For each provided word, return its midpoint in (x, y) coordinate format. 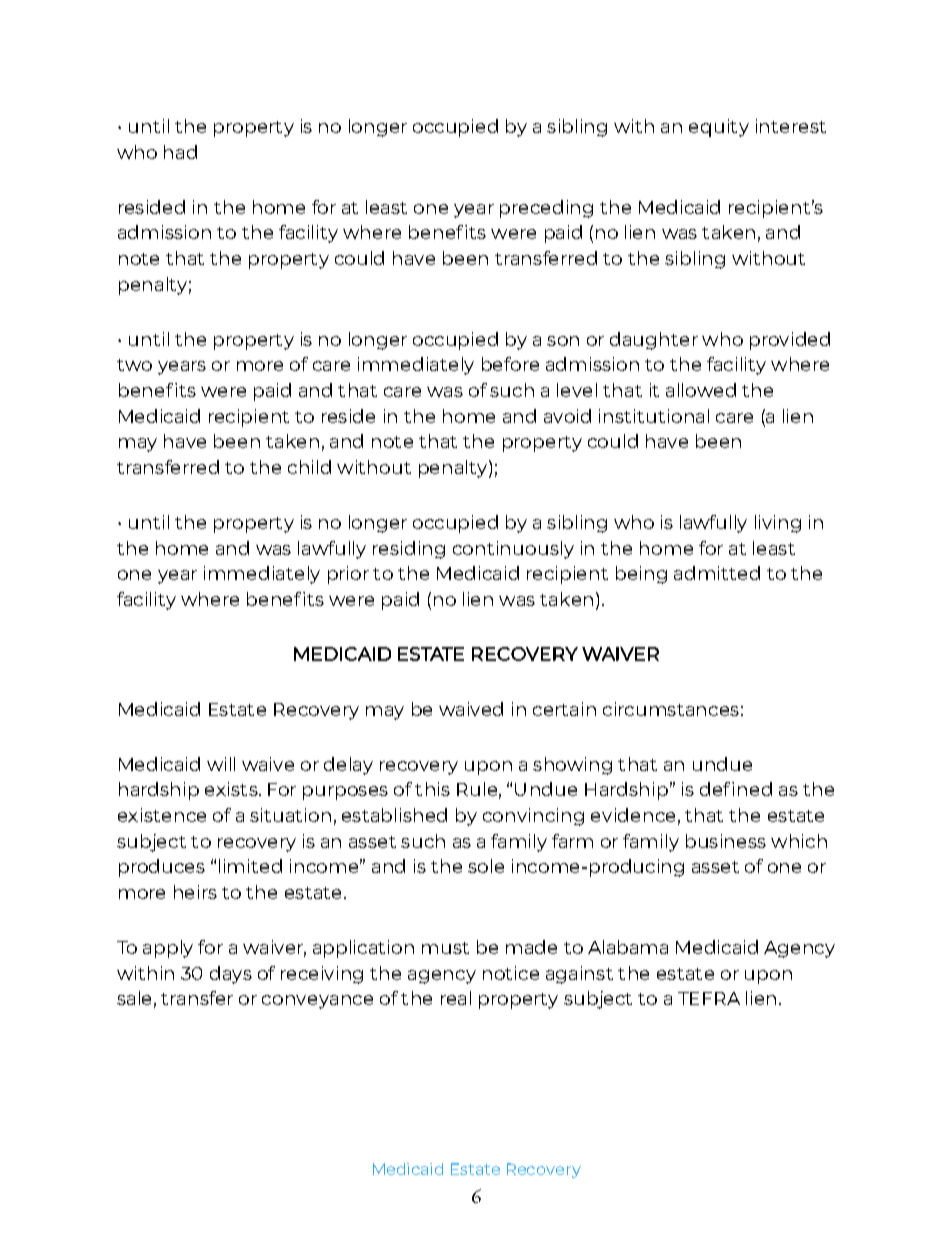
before (510, 364)
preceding (546, 209)
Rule (477, 789)
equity (719, 128)
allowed (701, 390)
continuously (513, 550)
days (231, 975)
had (180, 152)
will (221, 764)
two (134, 365)
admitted (717, 573)
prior (348, 575)
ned (755, 789)
